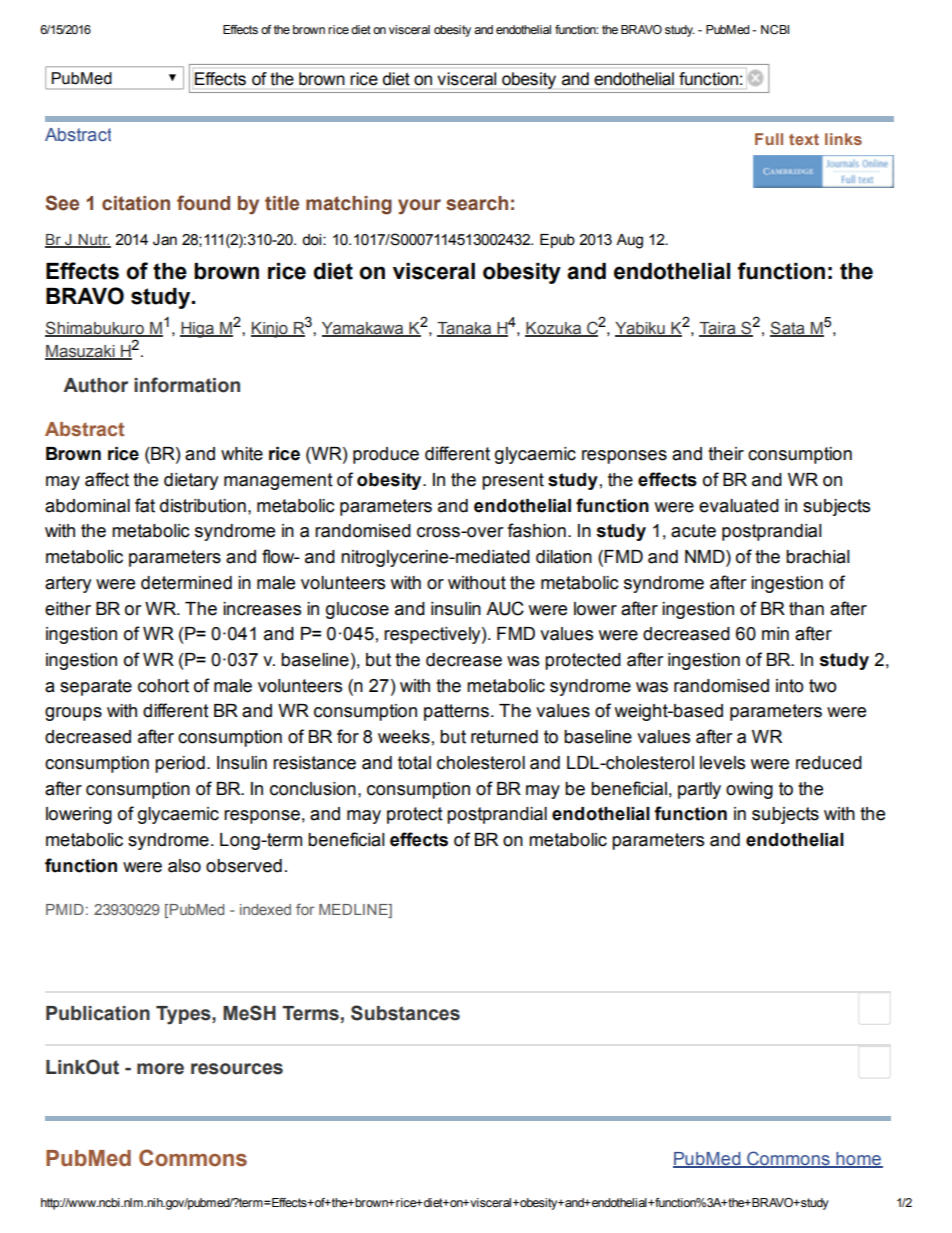 Image resolution: width=952 pixels, height=1233 pixels. What do you see at coordinates (749, 790) in the document?
I see `owing` at bounding box center [749, 790].
